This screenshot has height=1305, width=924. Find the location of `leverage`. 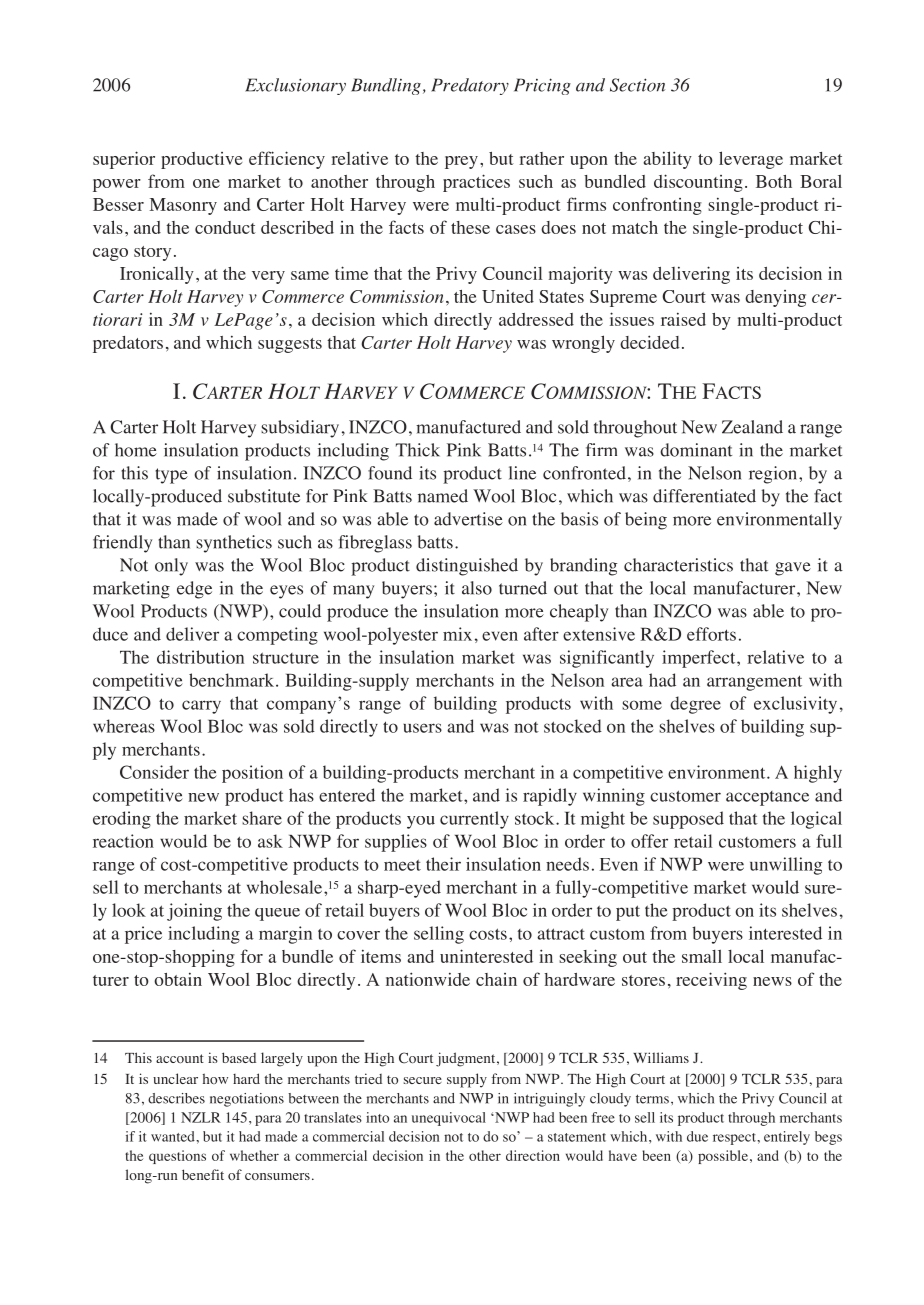

leverage is located at coordinates (751, 160).
